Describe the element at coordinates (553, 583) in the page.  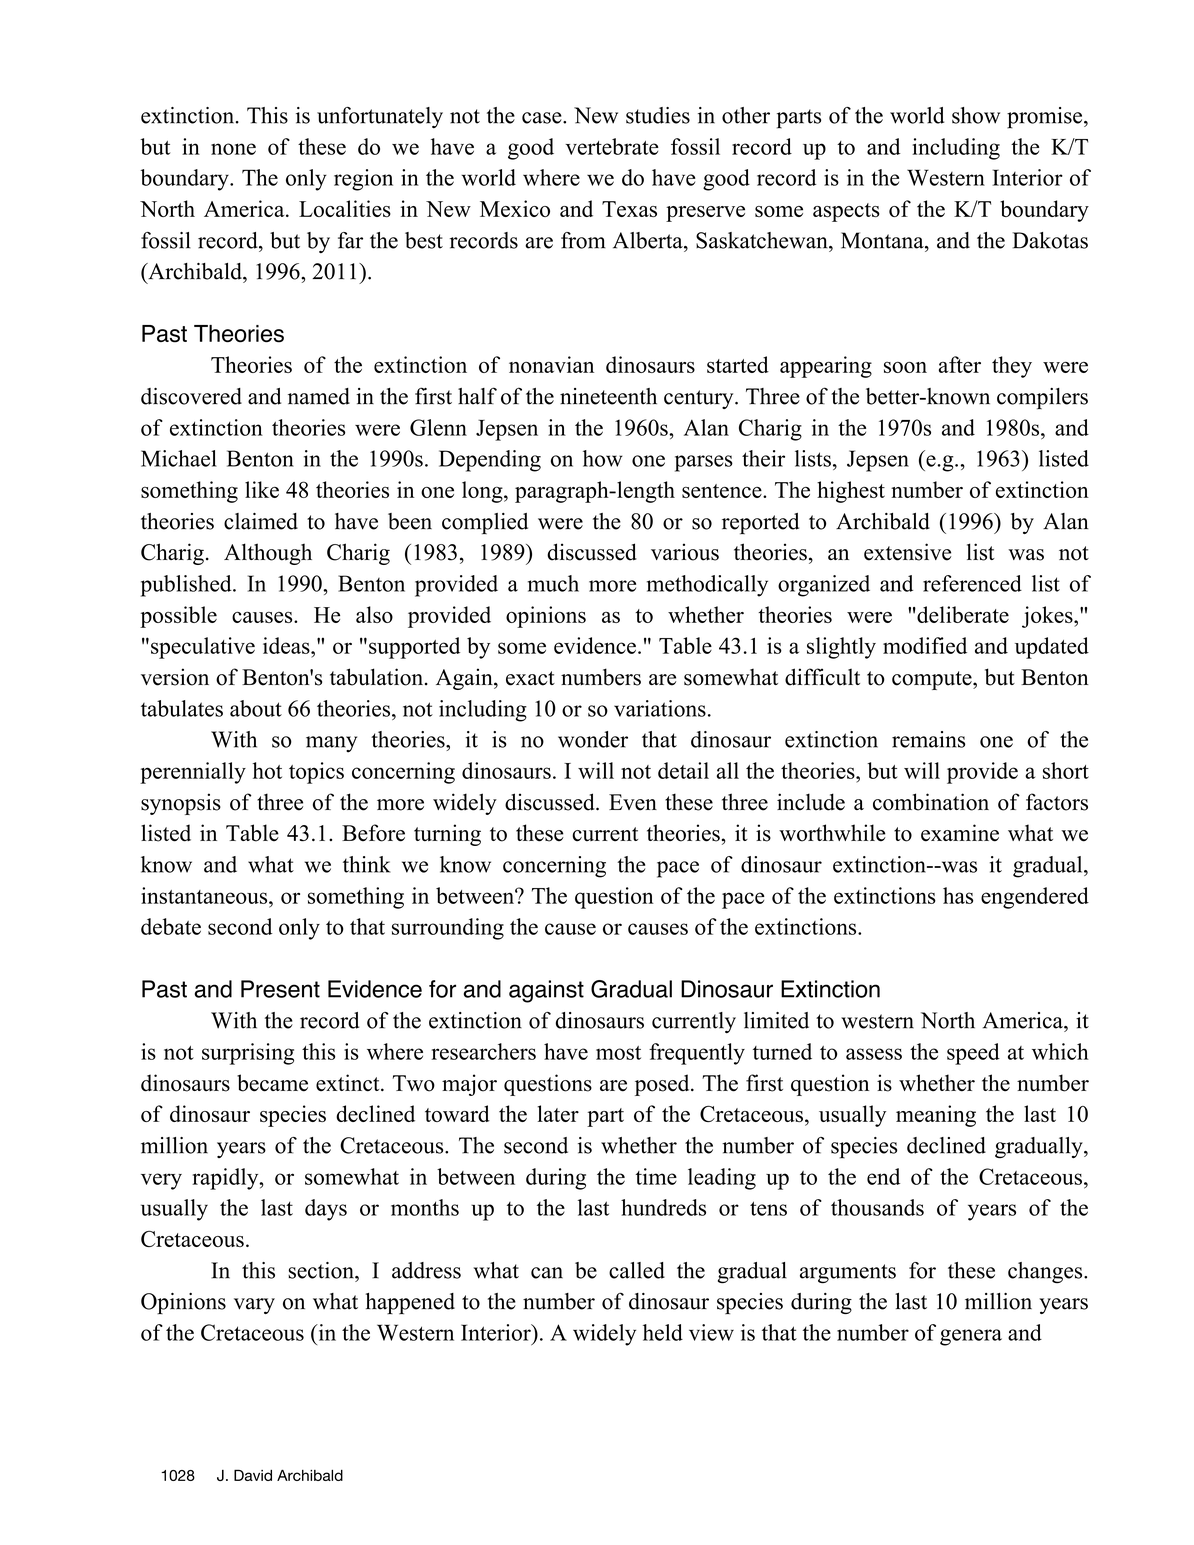
I see `much` at that location.
